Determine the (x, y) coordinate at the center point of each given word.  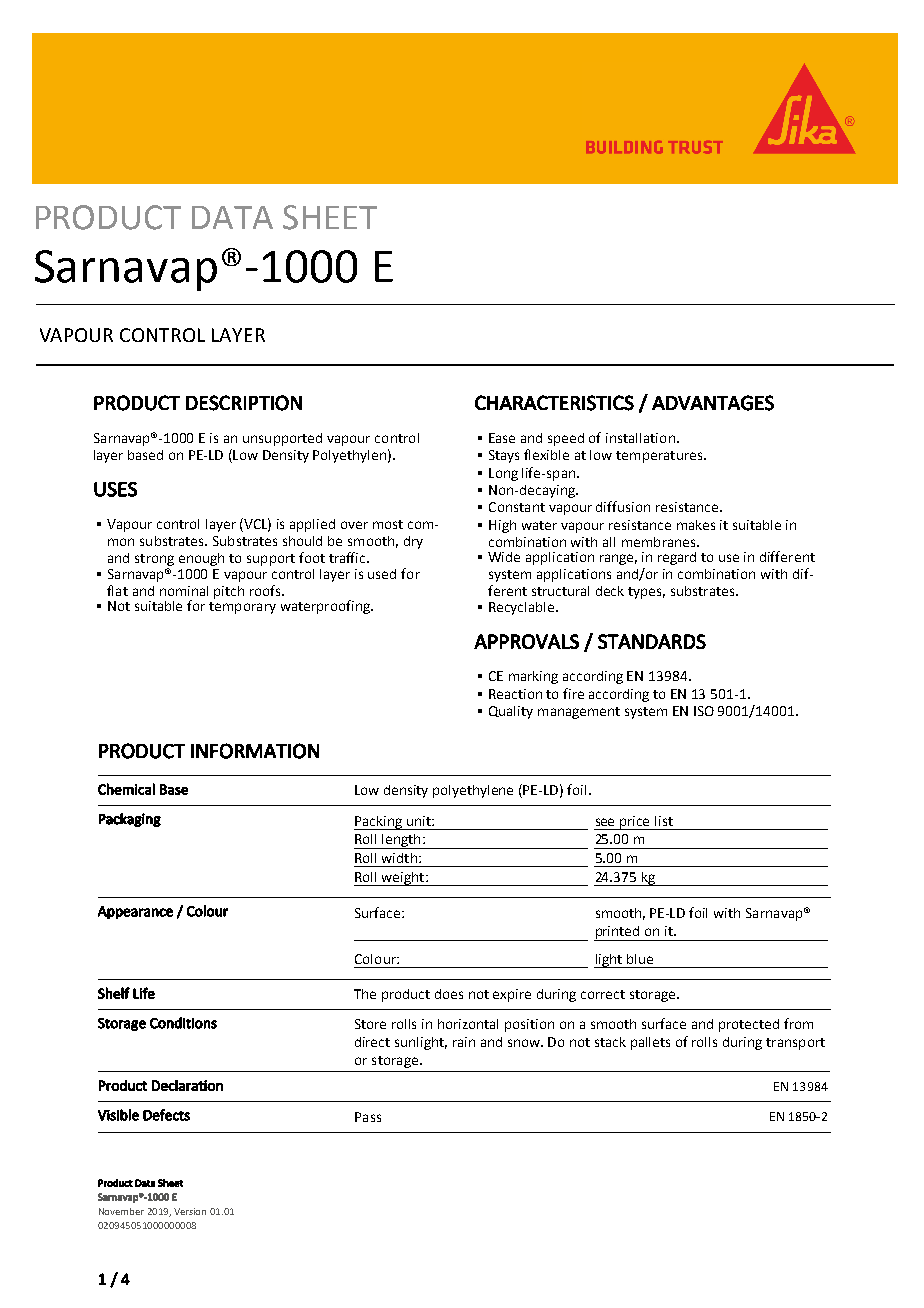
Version (190, 1211)
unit (420, 821)
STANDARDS (652, 641)
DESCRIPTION (244, 403)
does (449, 994)
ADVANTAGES (713, 403)
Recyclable (523, 608)
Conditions (183, 1023)
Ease (502, 438)
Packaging (130, 820)
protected (749, 1025)
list (664, 821)
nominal (184, 591)
